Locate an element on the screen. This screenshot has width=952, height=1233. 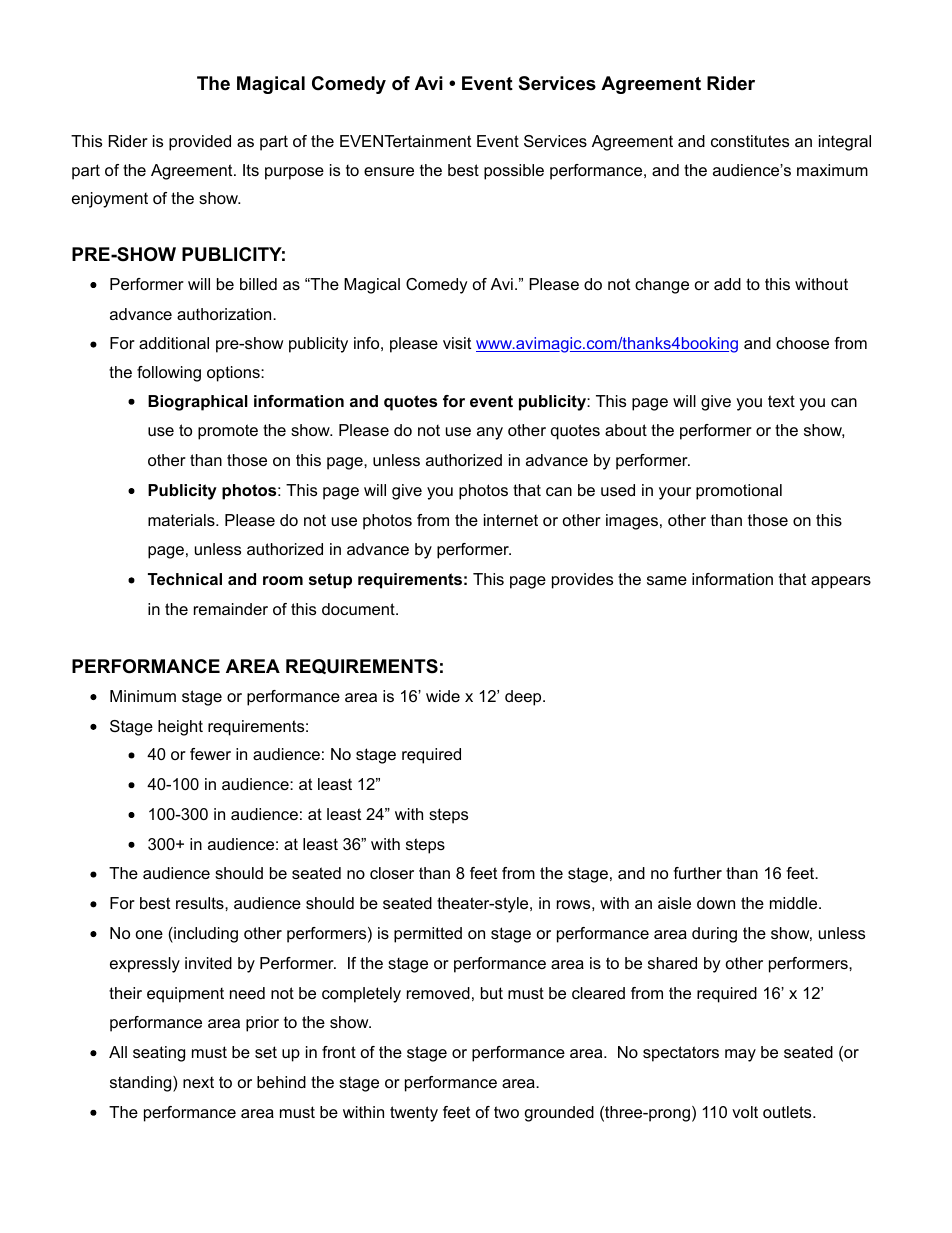
further is located at coordinates (697, 873).
